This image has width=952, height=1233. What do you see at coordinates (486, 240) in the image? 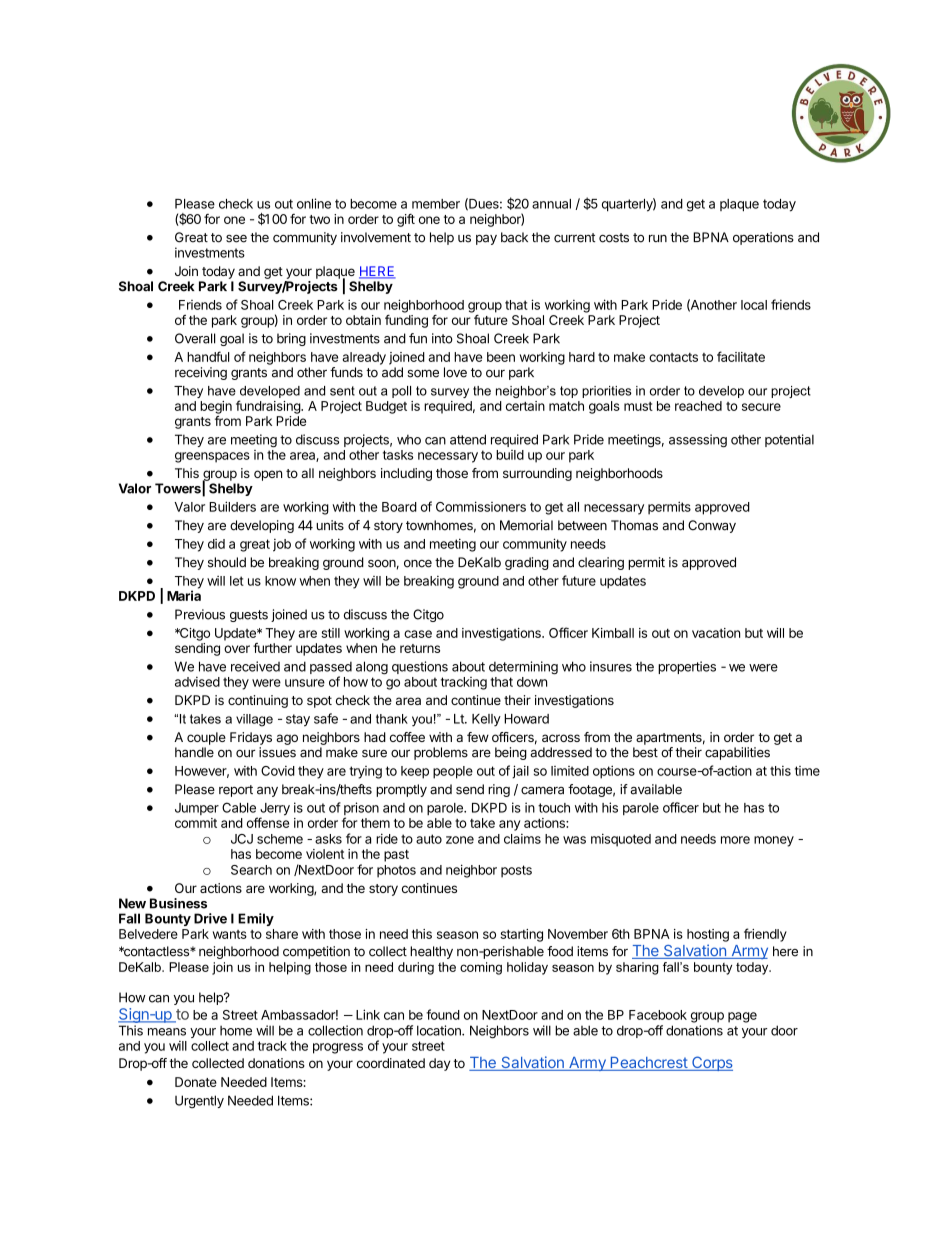
I see `pay` at bounding box center [486, 240].
